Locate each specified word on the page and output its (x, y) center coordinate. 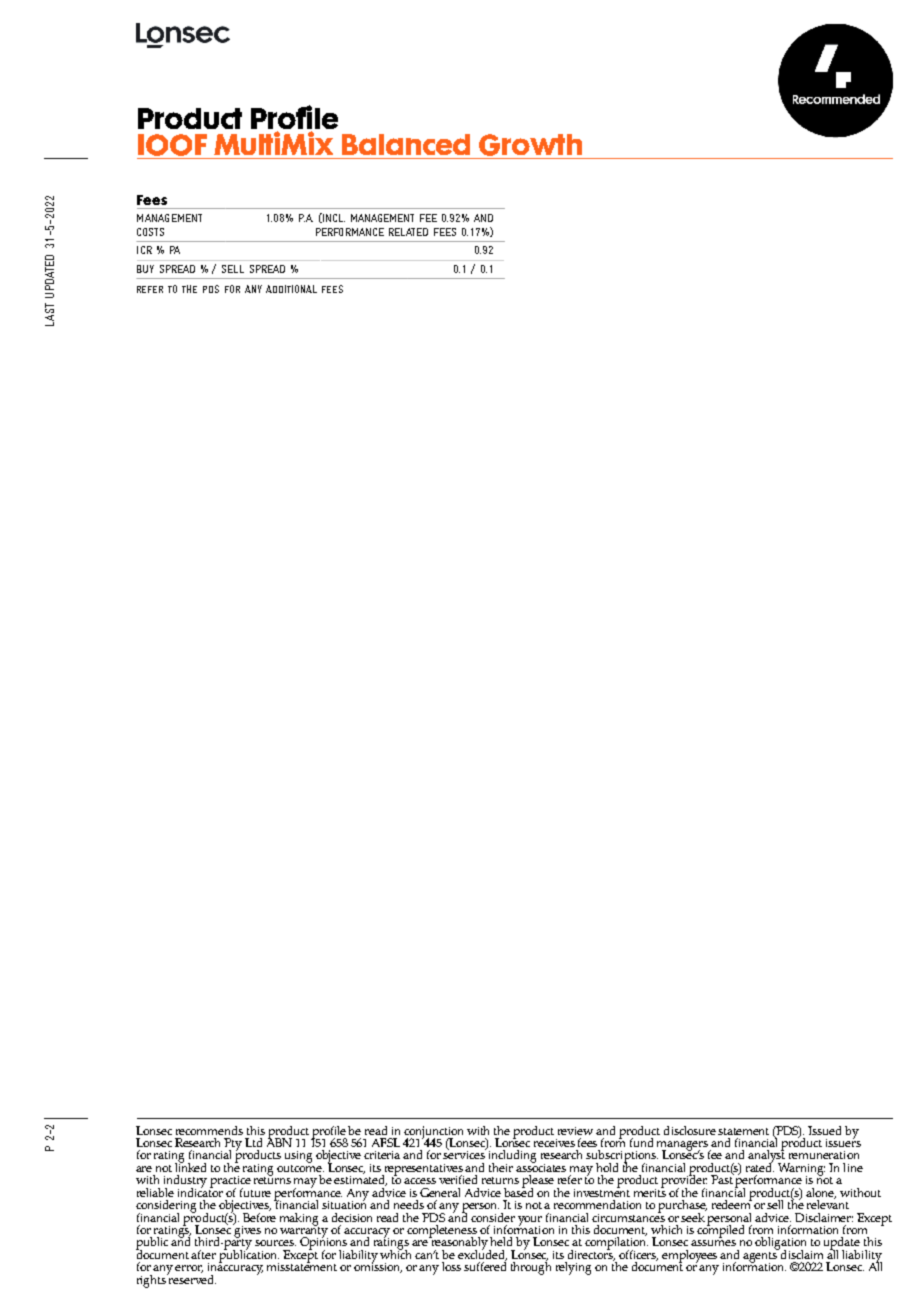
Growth (531, 146)
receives (554, 1143)
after (203, 1254)
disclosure (690, 1130)
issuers (843, 1141)
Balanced (406, 144)
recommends (209, 1130)
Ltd (253, 1142)
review (575, 1131)
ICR (144, 250)
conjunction (433, 1133)
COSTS (150, 232)
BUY (145, 269)
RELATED (408, 232)
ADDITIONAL (291, 289)
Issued (824, 1130)
